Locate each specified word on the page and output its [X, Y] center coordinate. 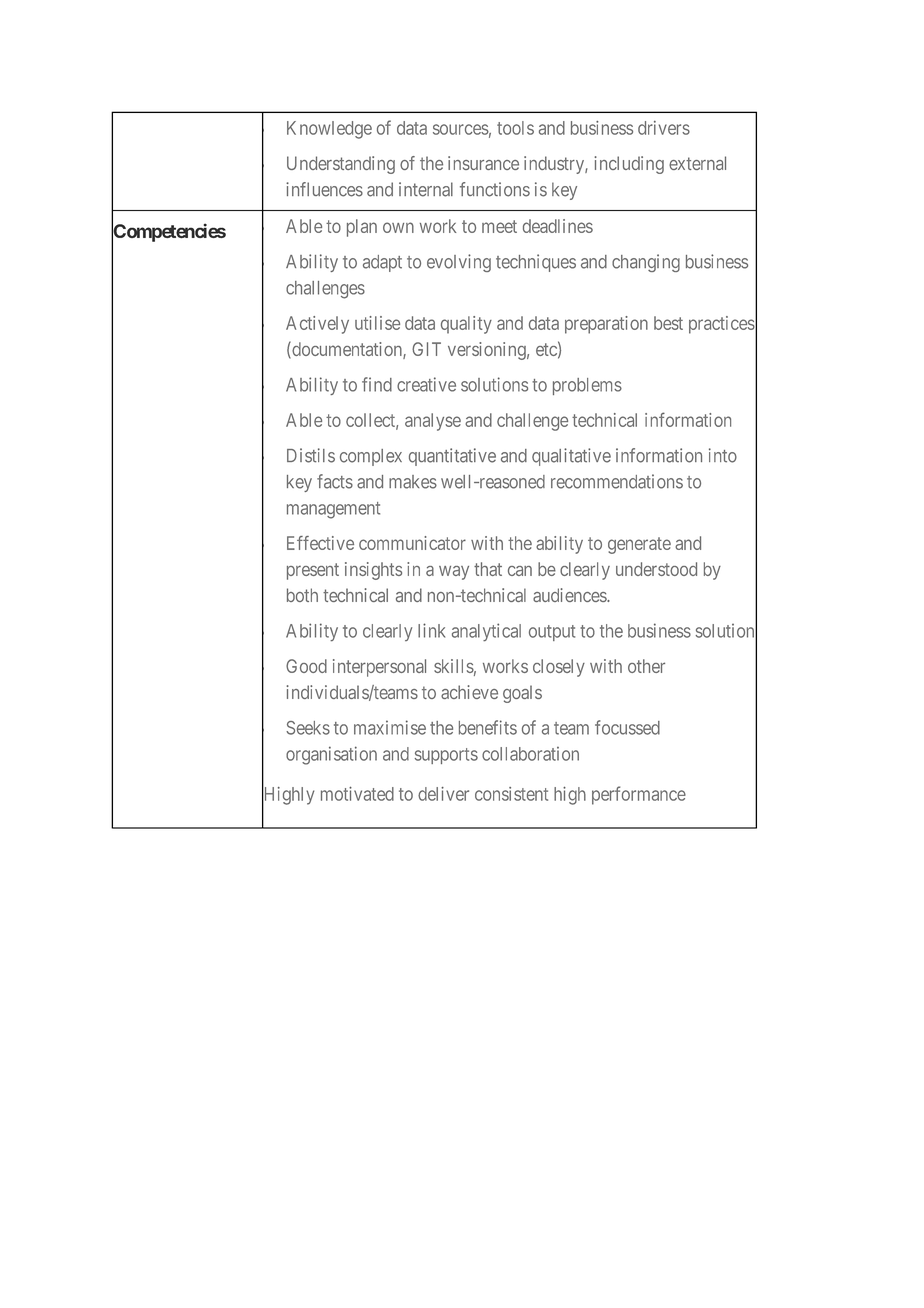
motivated [357, 793]
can [520, 571]
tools [515, 128]
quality [466, 325]
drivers [664, 128]
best [668, 323]
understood [656, 569]
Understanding [341, 165]
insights [373, 571]
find [377, 384]
